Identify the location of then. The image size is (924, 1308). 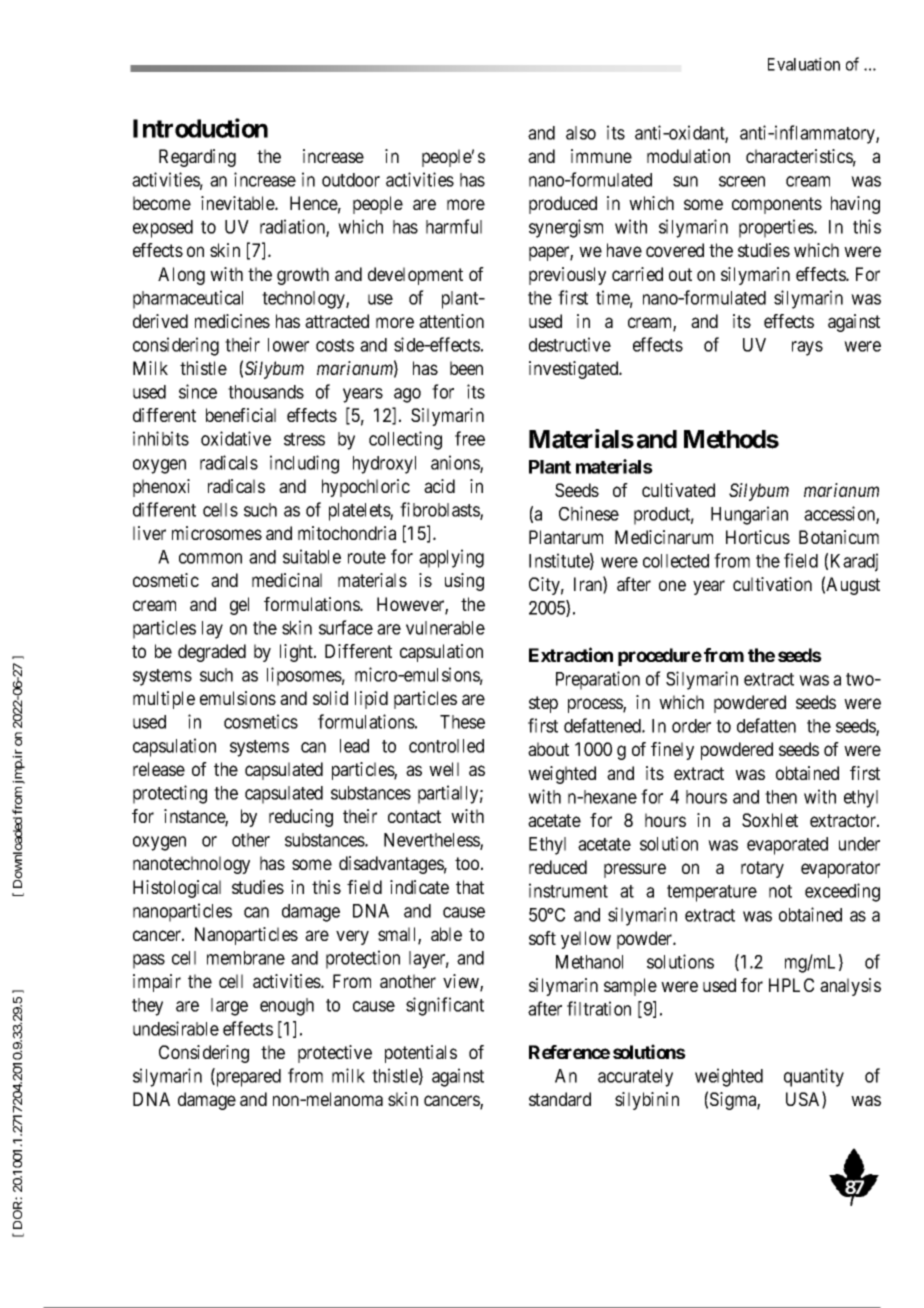
(781, 797).
